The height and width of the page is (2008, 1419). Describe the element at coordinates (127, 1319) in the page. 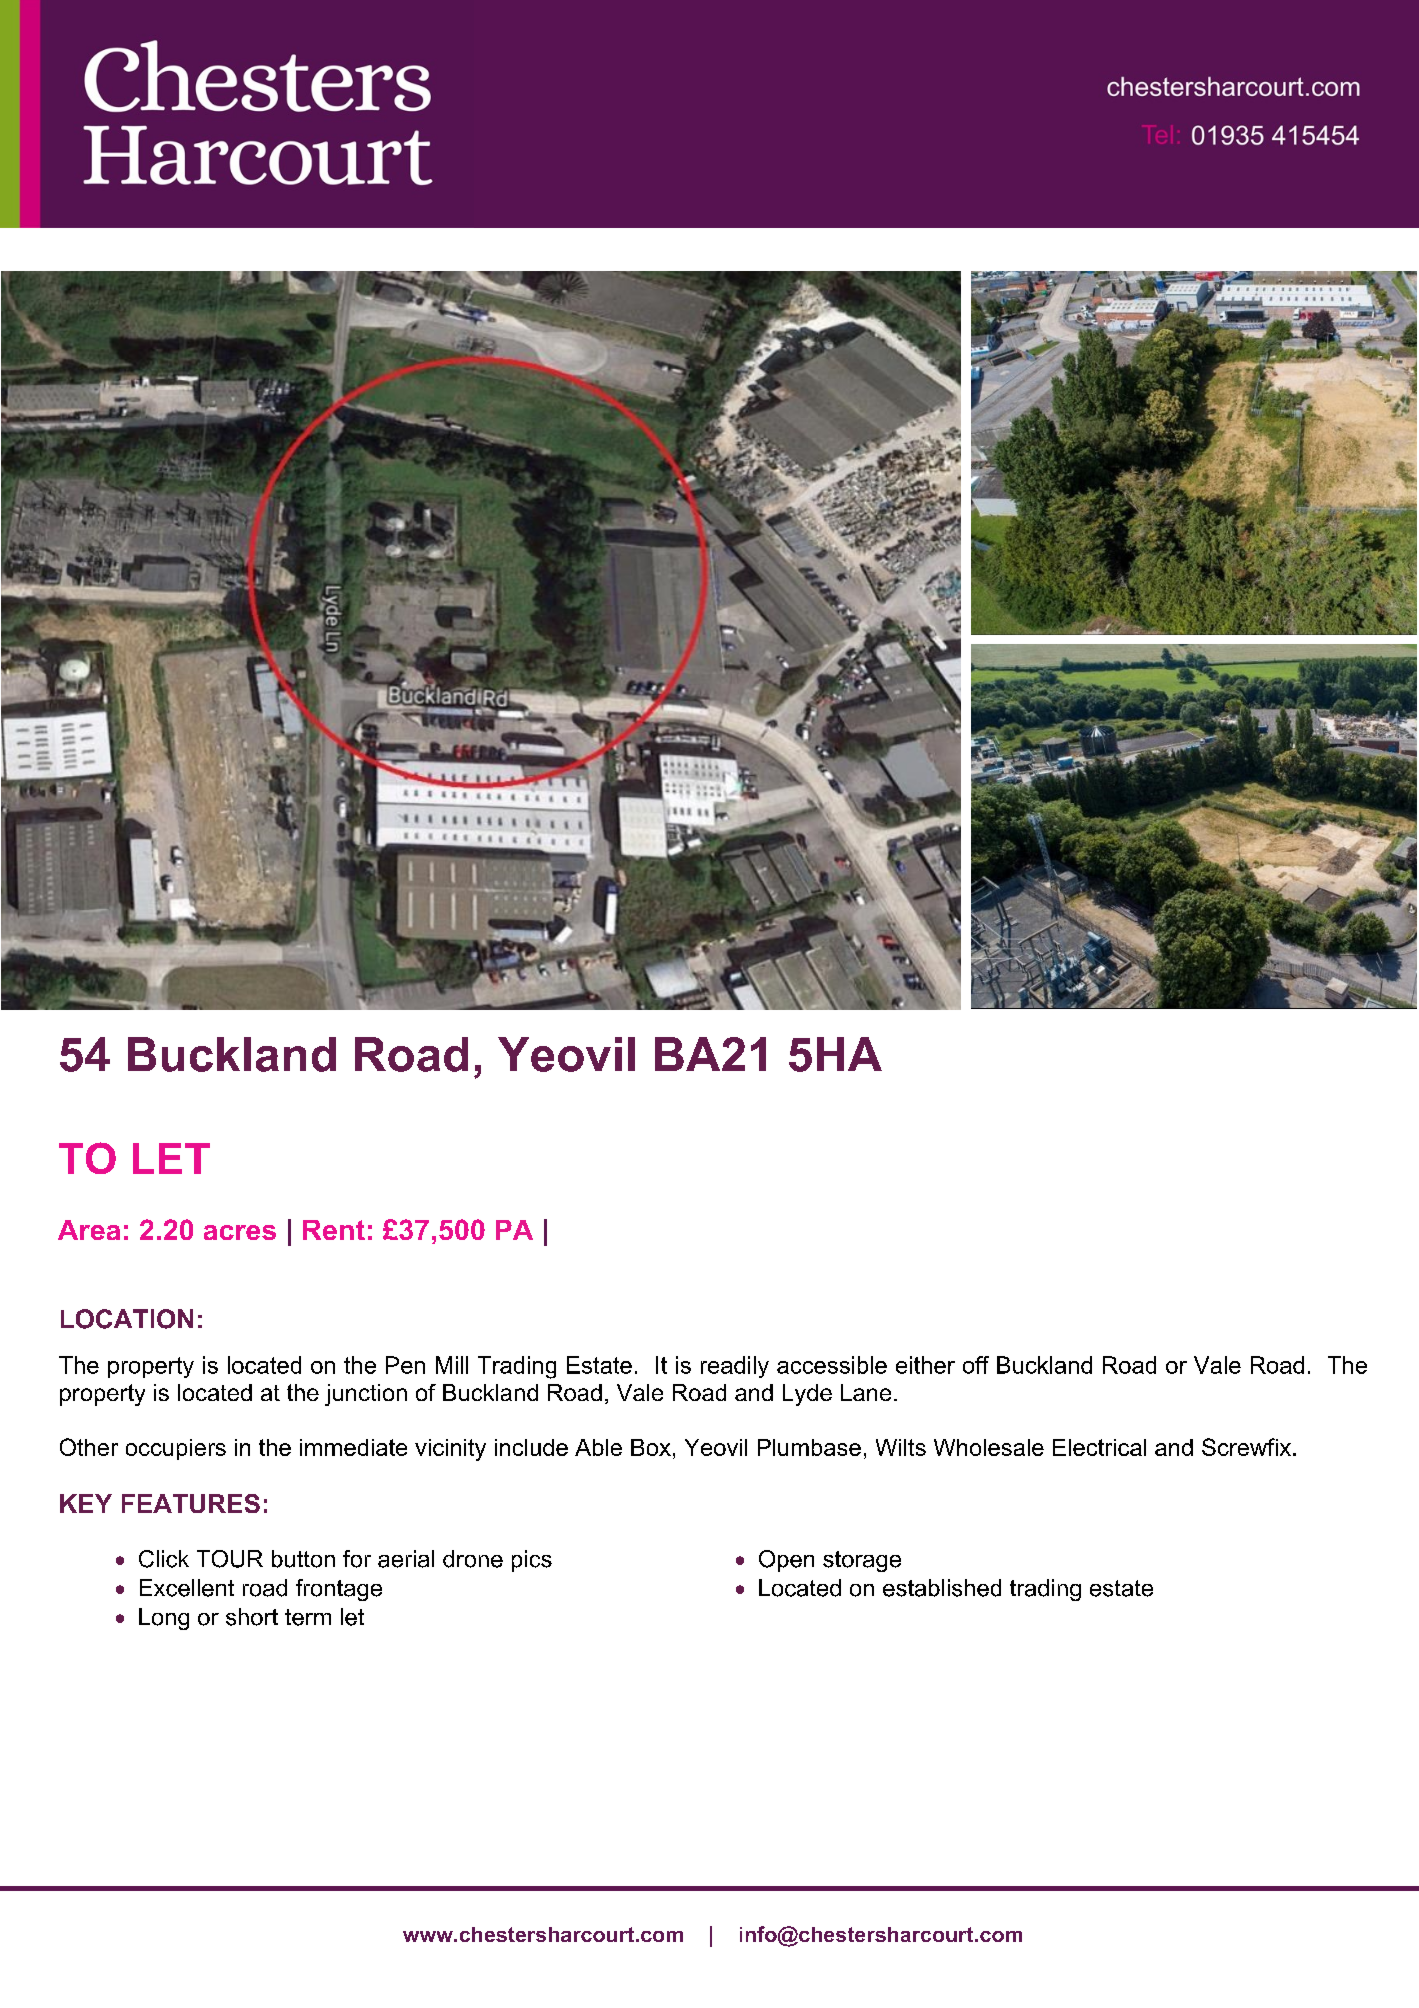

I see `LOCATION` at that location.
